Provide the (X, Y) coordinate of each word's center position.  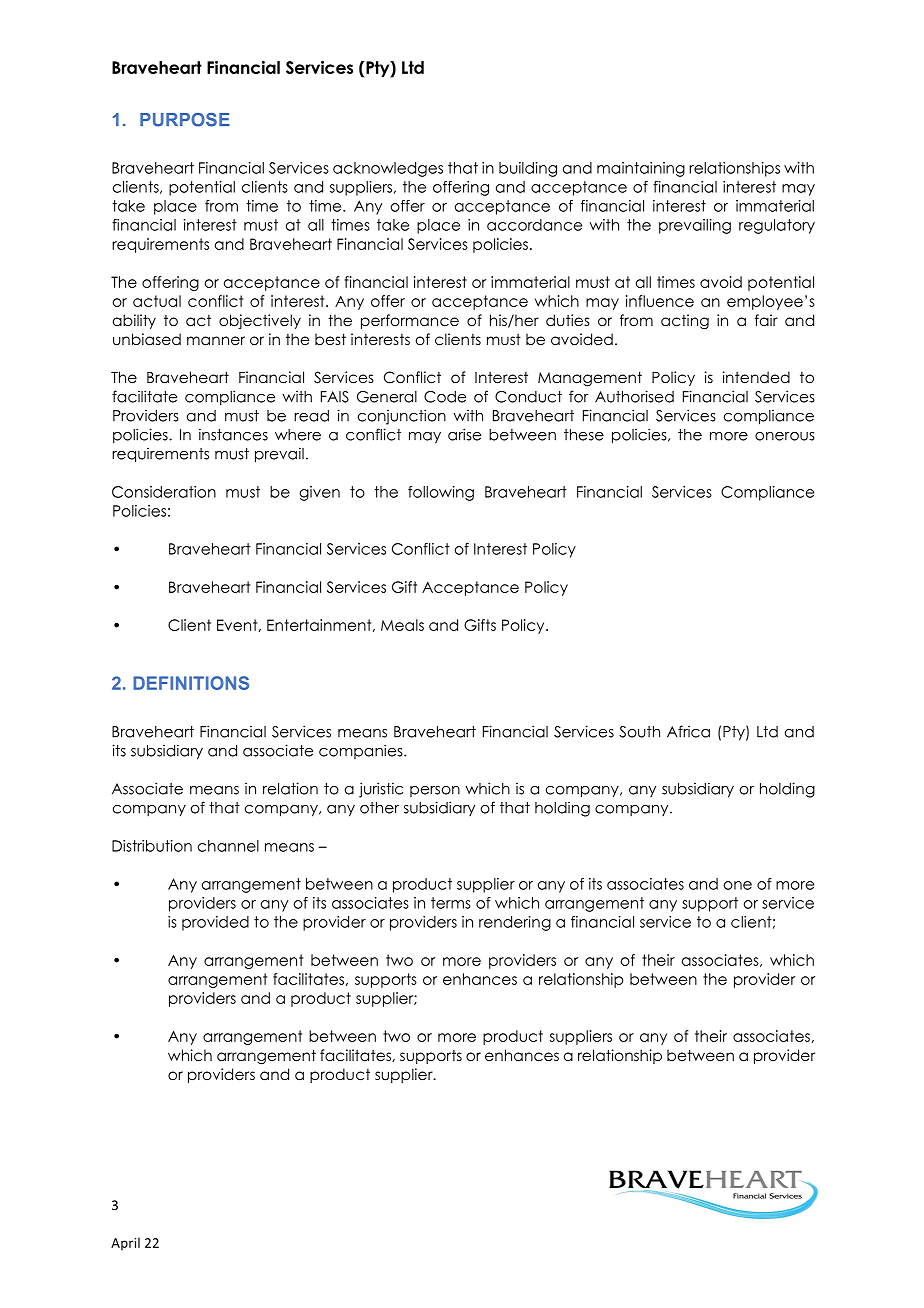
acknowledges (388, 169)
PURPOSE (185, 120)
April (125, 1244)
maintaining (641, 169)
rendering (515, 923)
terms (451, 903)
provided (215, 923)
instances (233, 434)
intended (756, 377)
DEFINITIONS (191, 683)
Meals (402, 625)
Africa (688, 731)
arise (464, 434)
